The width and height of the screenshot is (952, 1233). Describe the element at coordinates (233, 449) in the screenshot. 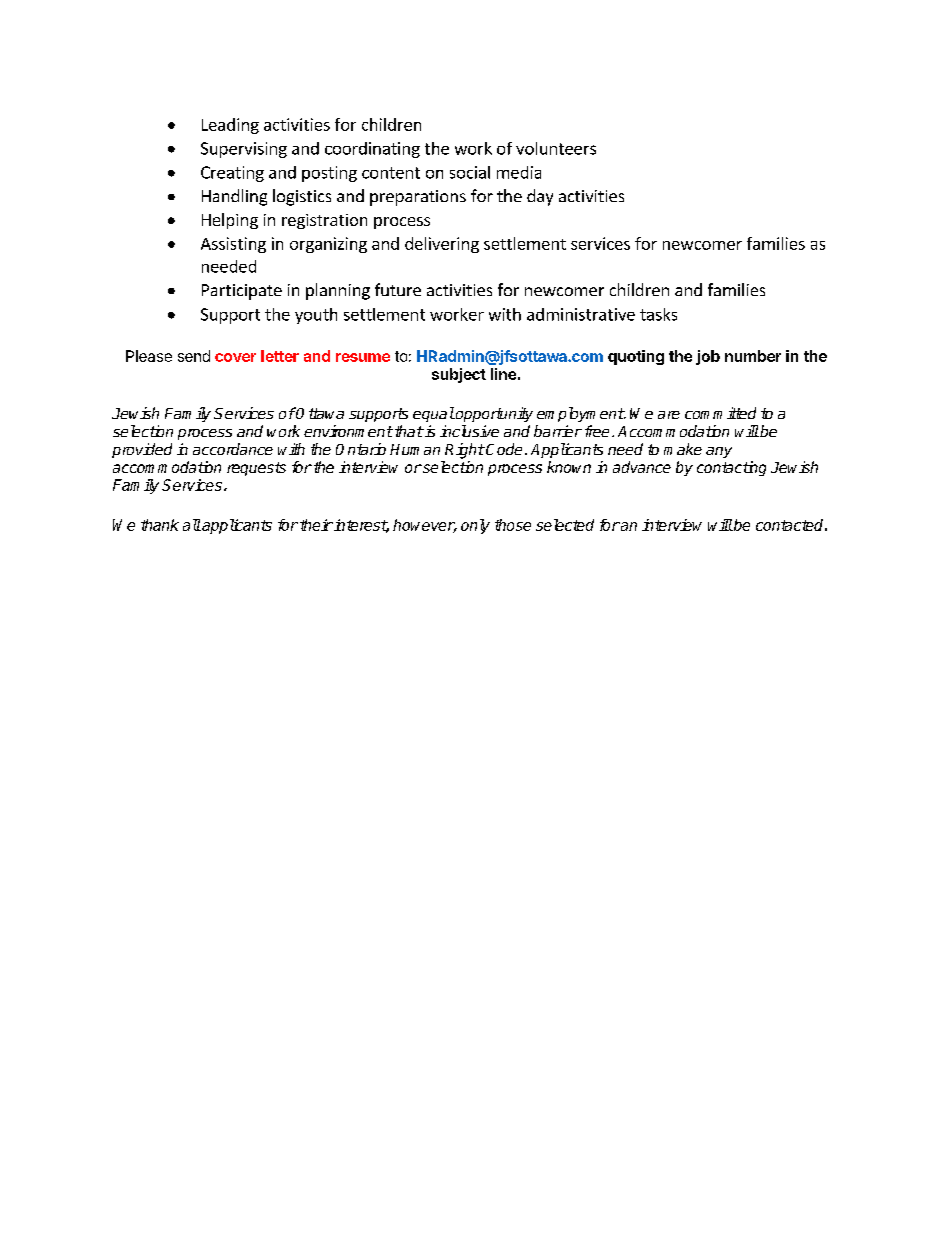

I see `accordance` at that location.
